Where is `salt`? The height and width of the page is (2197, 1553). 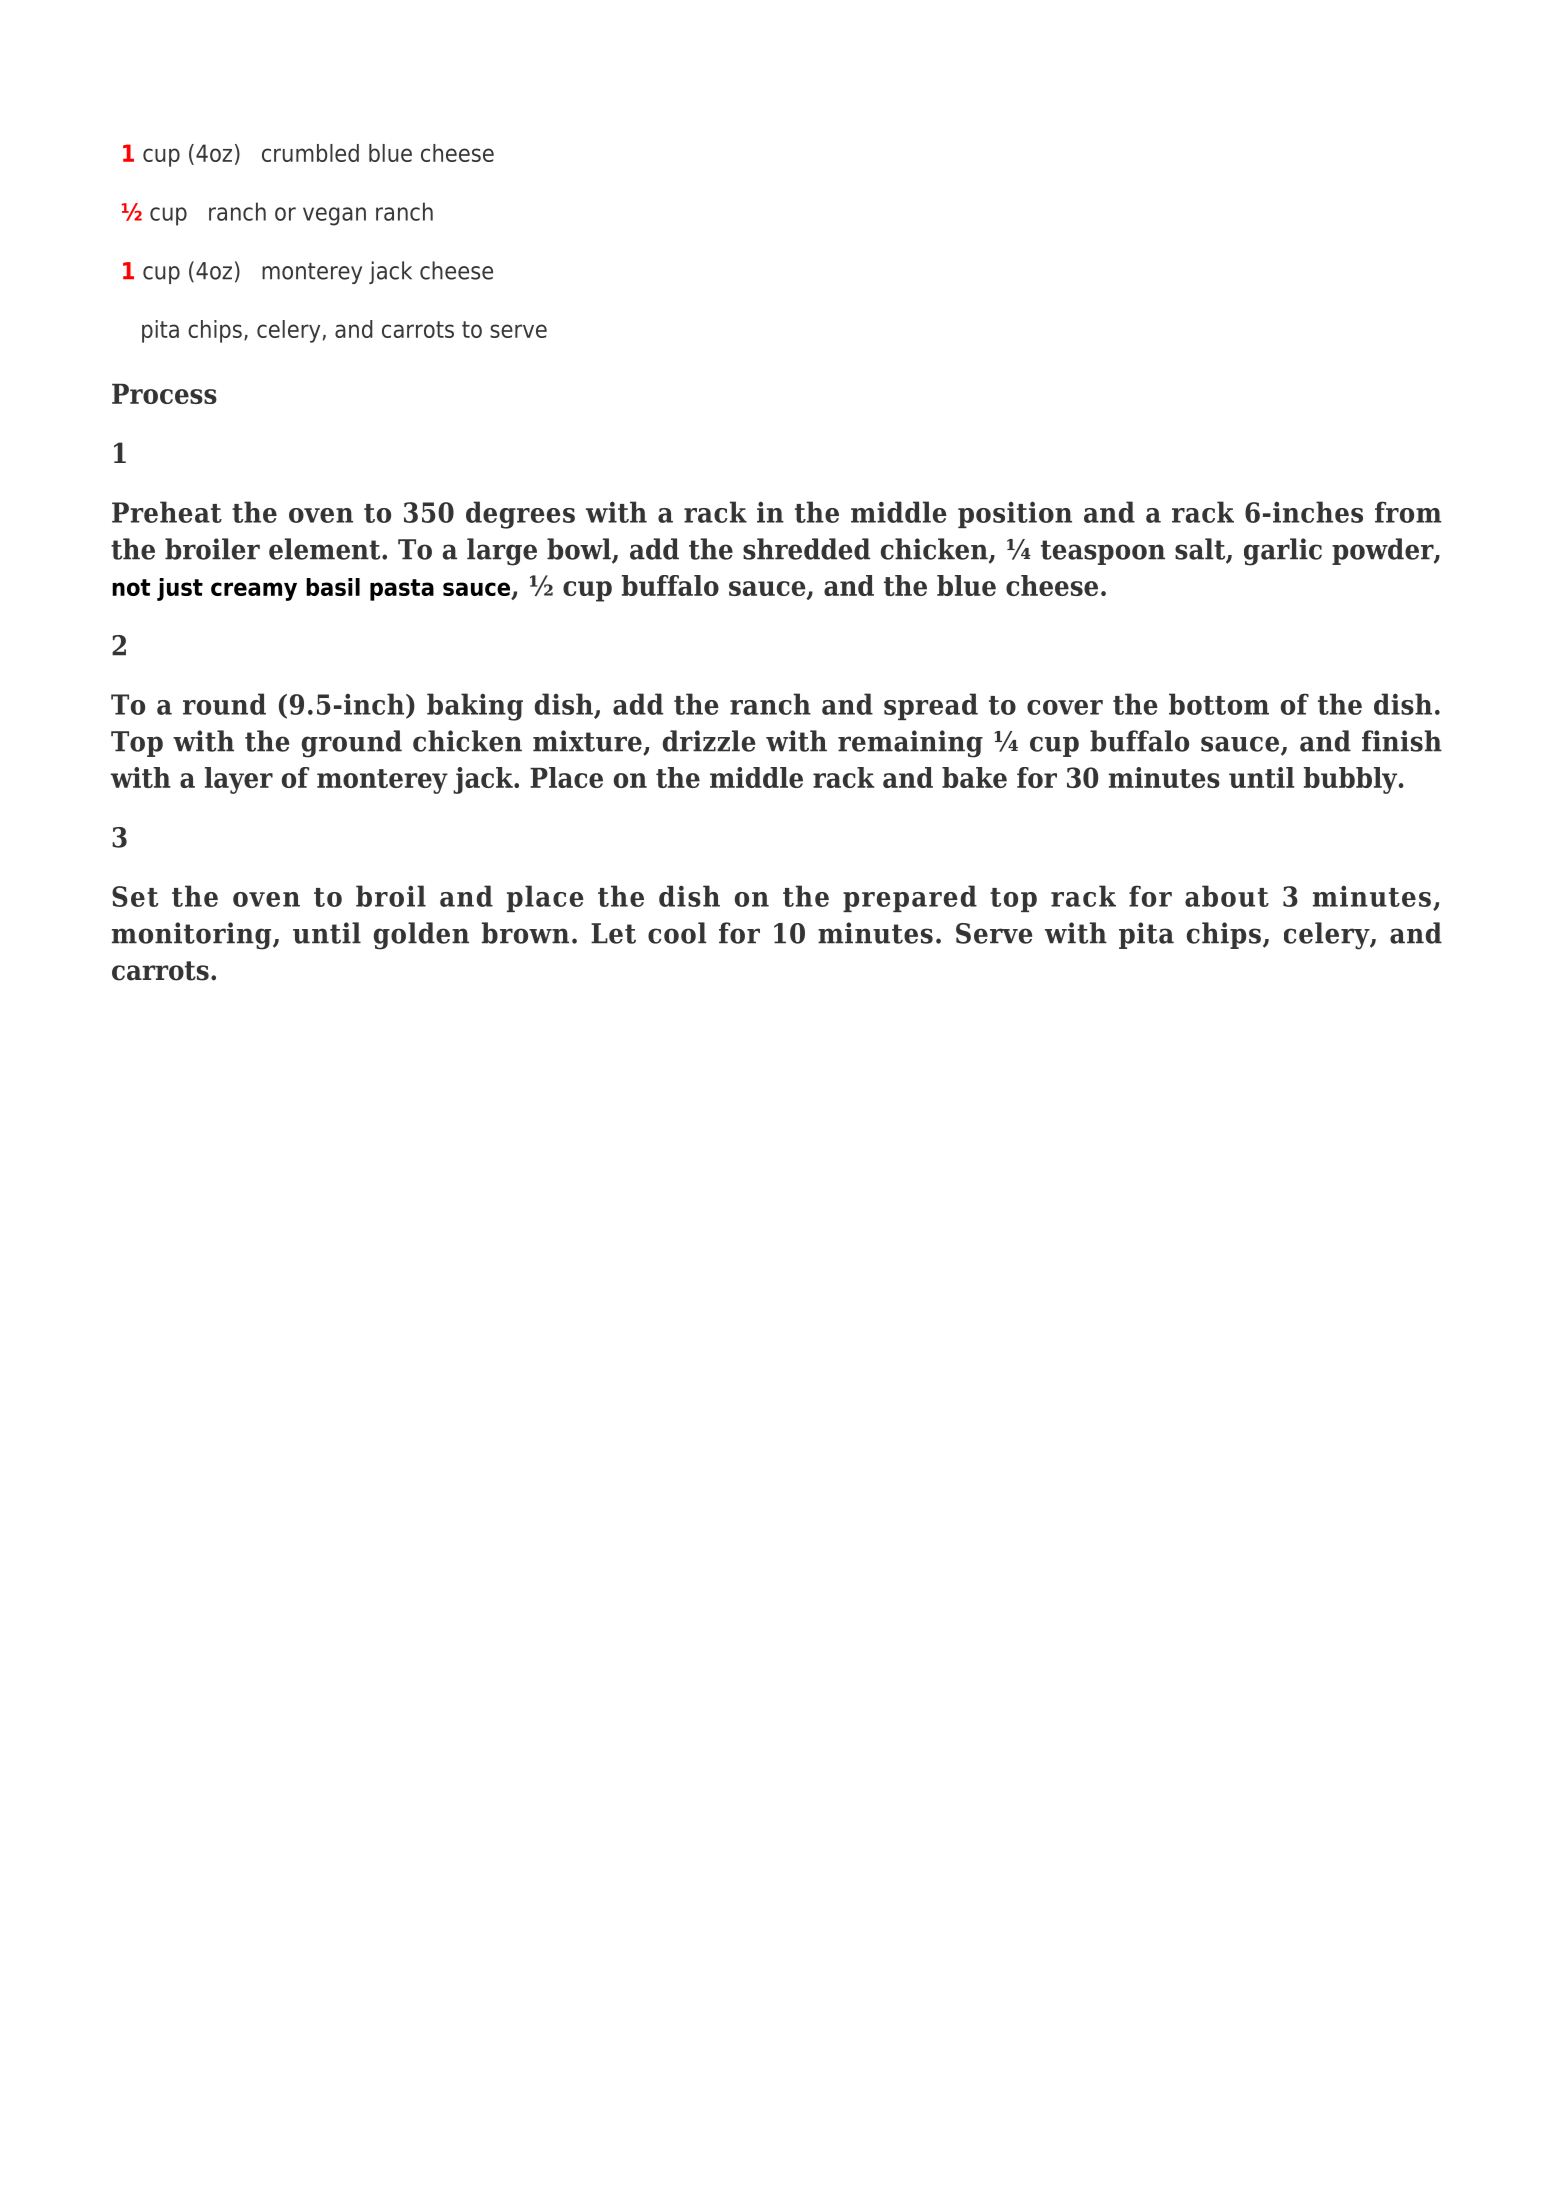 salt is located at coordinates (1201, 550).
